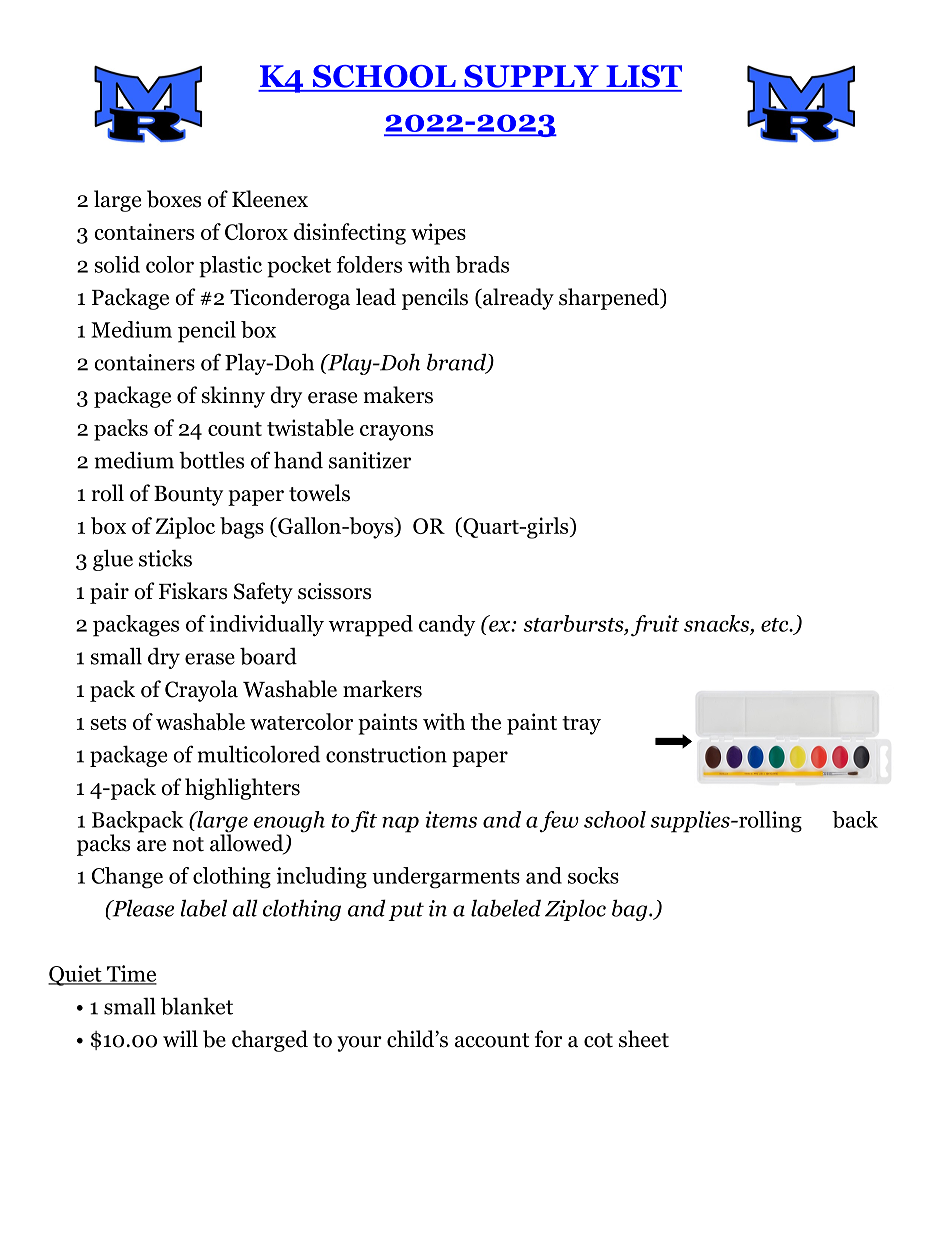 The height and width of the screenshot is (1233, 952). I want to click on boxes, so click(174, 199).
